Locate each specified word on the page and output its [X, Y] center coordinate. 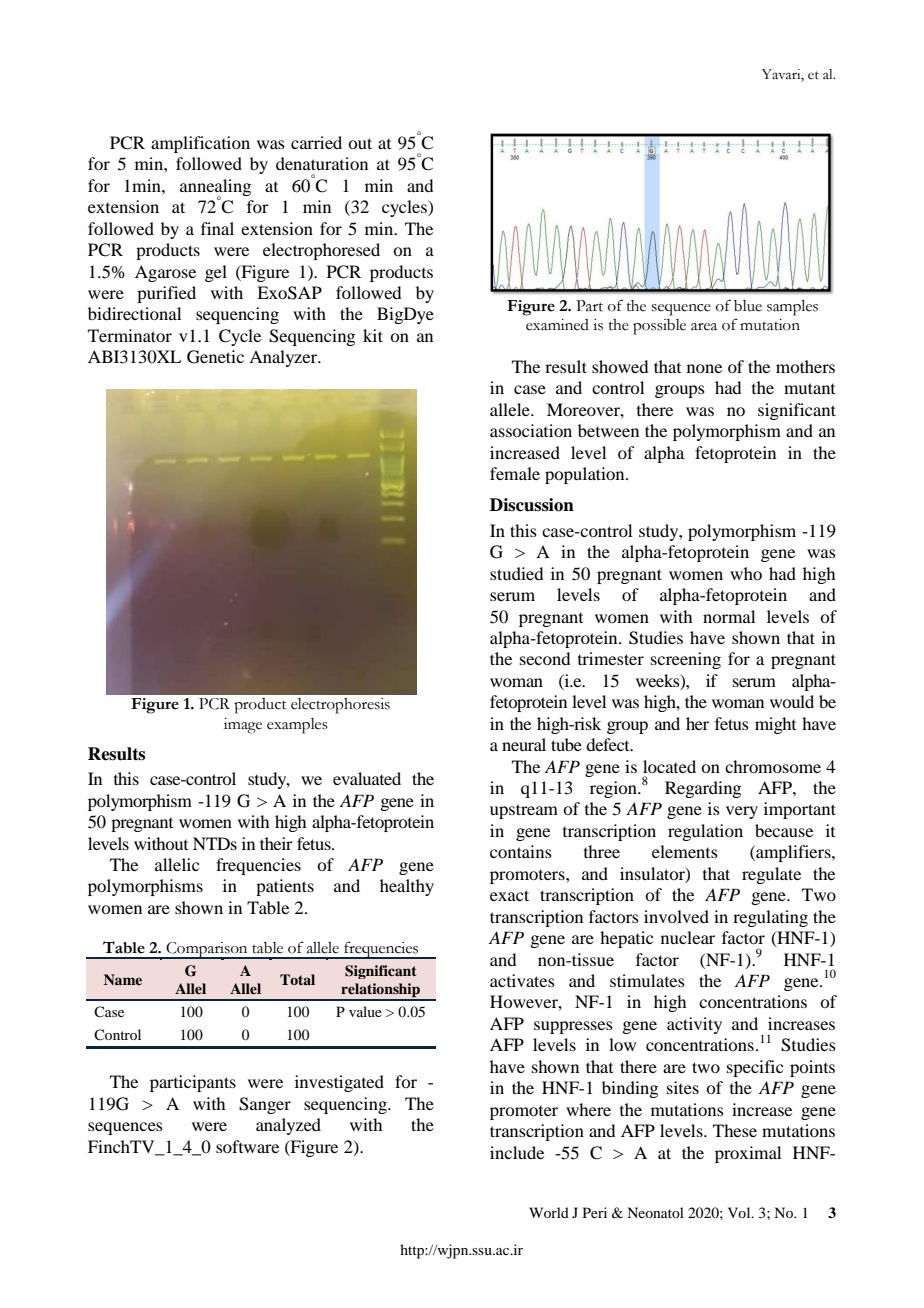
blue [748, 306]
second [545, 658]
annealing [215, 188]
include [517, 1152]
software [247, 1146]
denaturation [322, 163]
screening [686, 660]
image [243, 726]
